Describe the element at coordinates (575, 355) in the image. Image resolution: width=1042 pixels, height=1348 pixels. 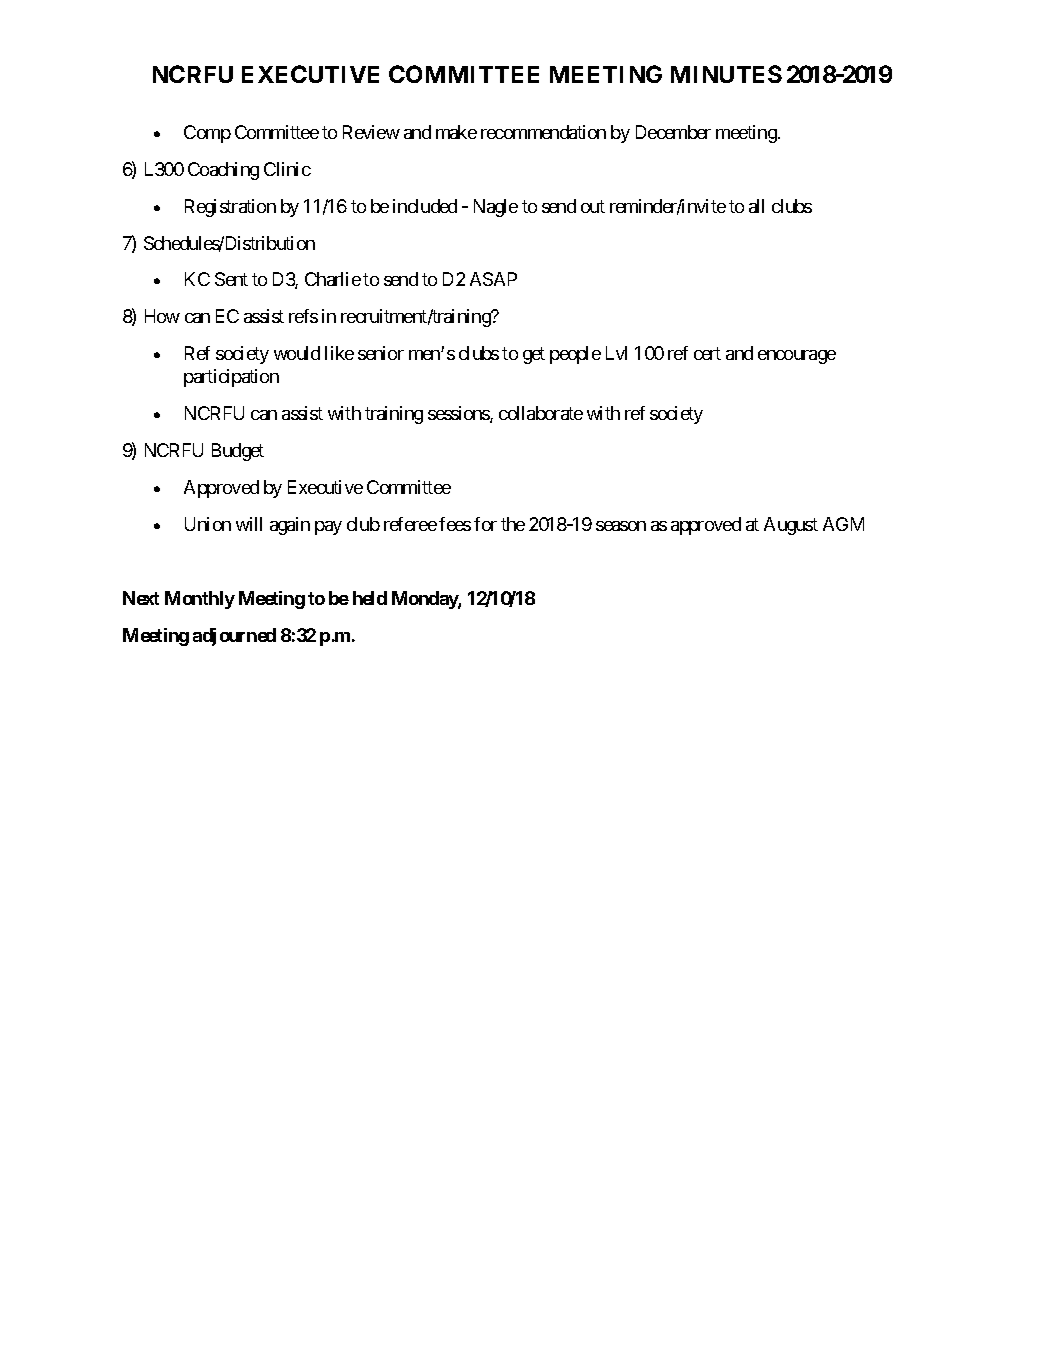
I see `people` at that location.
